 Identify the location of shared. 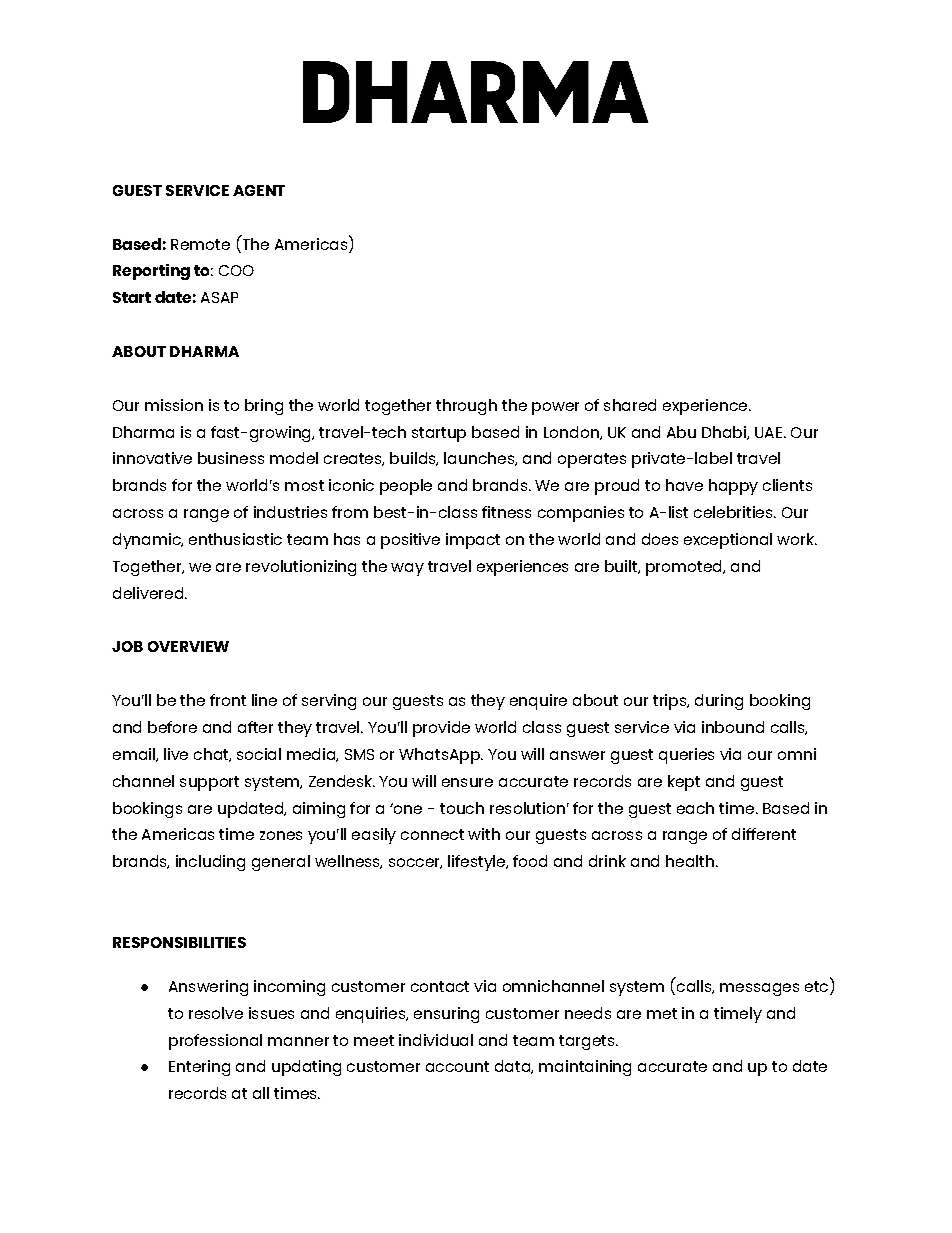
(630, 405).
